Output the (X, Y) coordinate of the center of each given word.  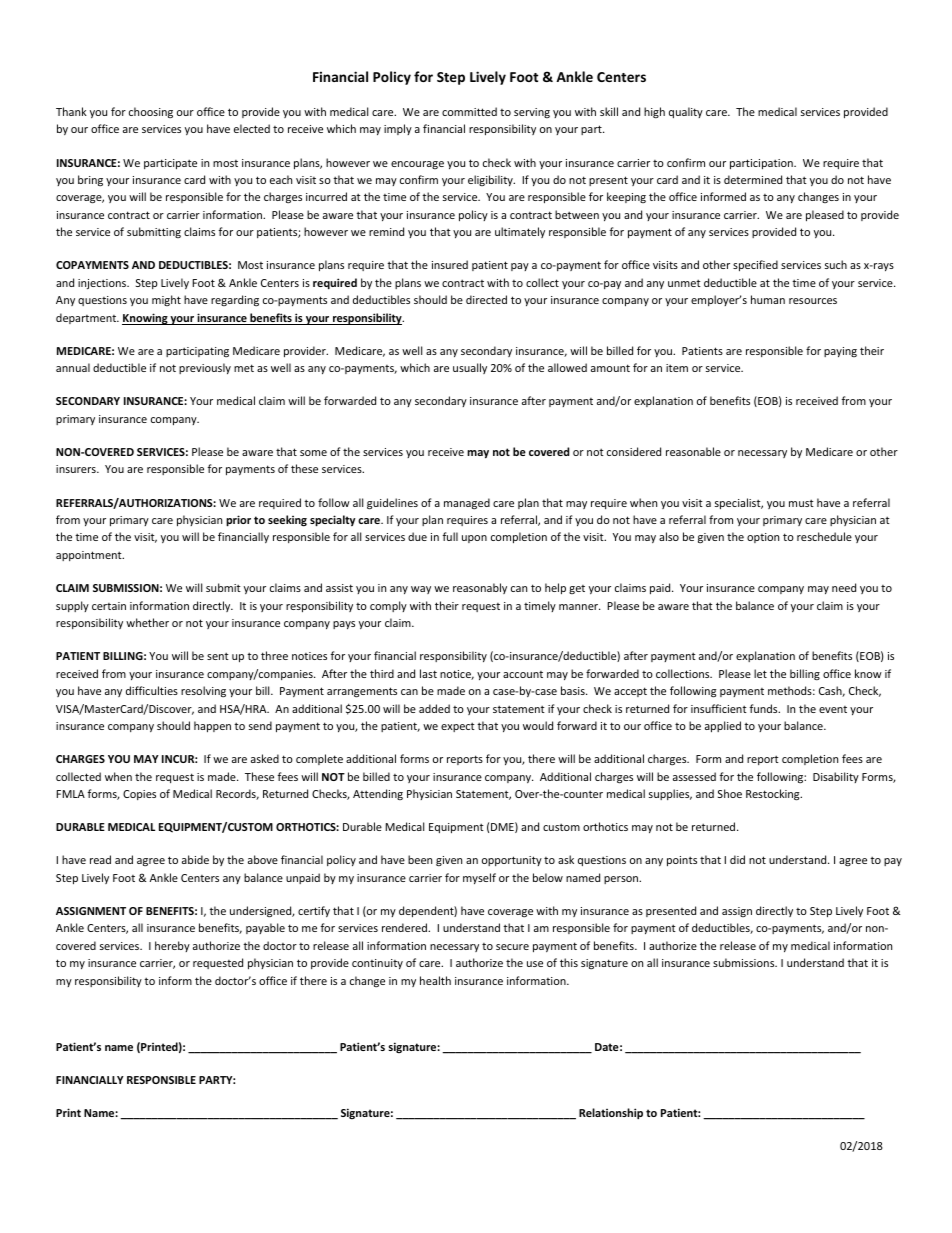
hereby (172, 946)
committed (469, 111)
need (844, 587)
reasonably (480, 588)
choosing (151, 112)
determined (753, 179)
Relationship (611, 1114)
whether (147, 622)
